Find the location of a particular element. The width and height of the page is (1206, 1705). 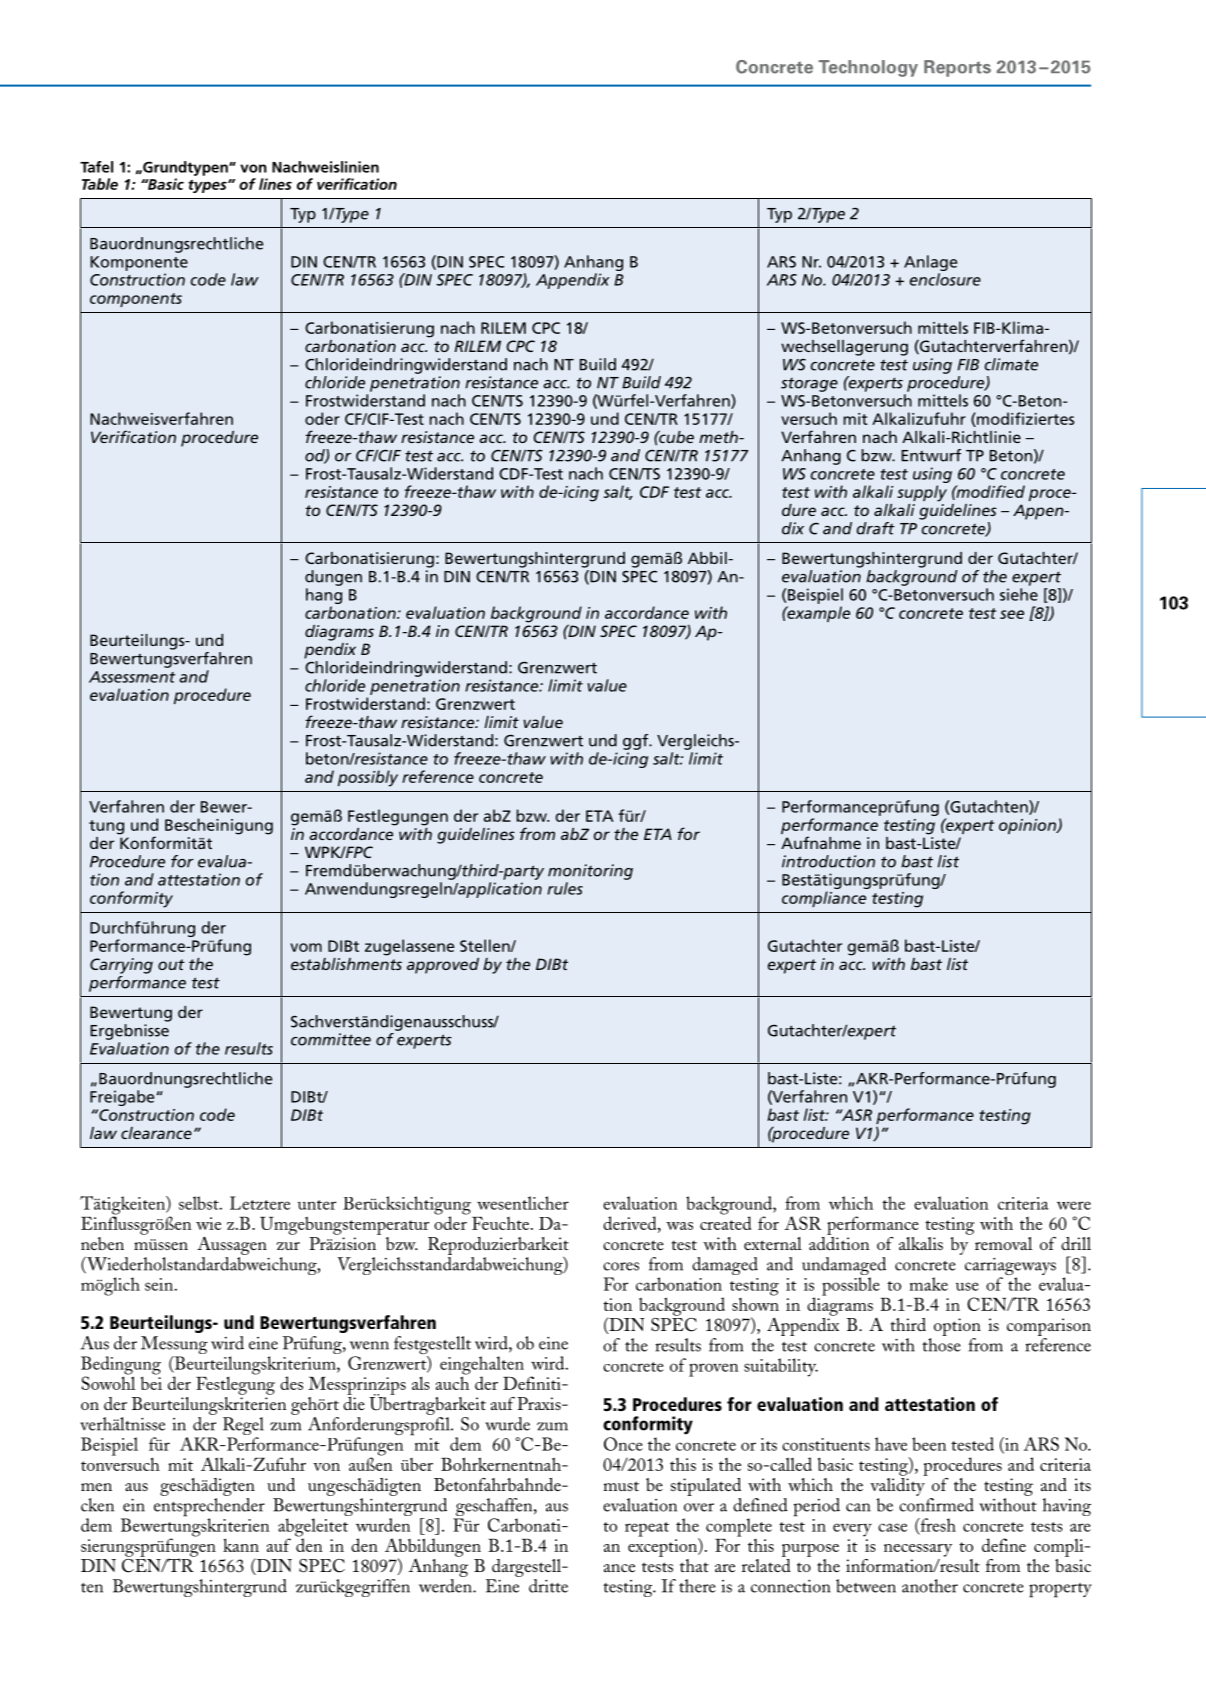

supply is located at coordinates (922, 493).
